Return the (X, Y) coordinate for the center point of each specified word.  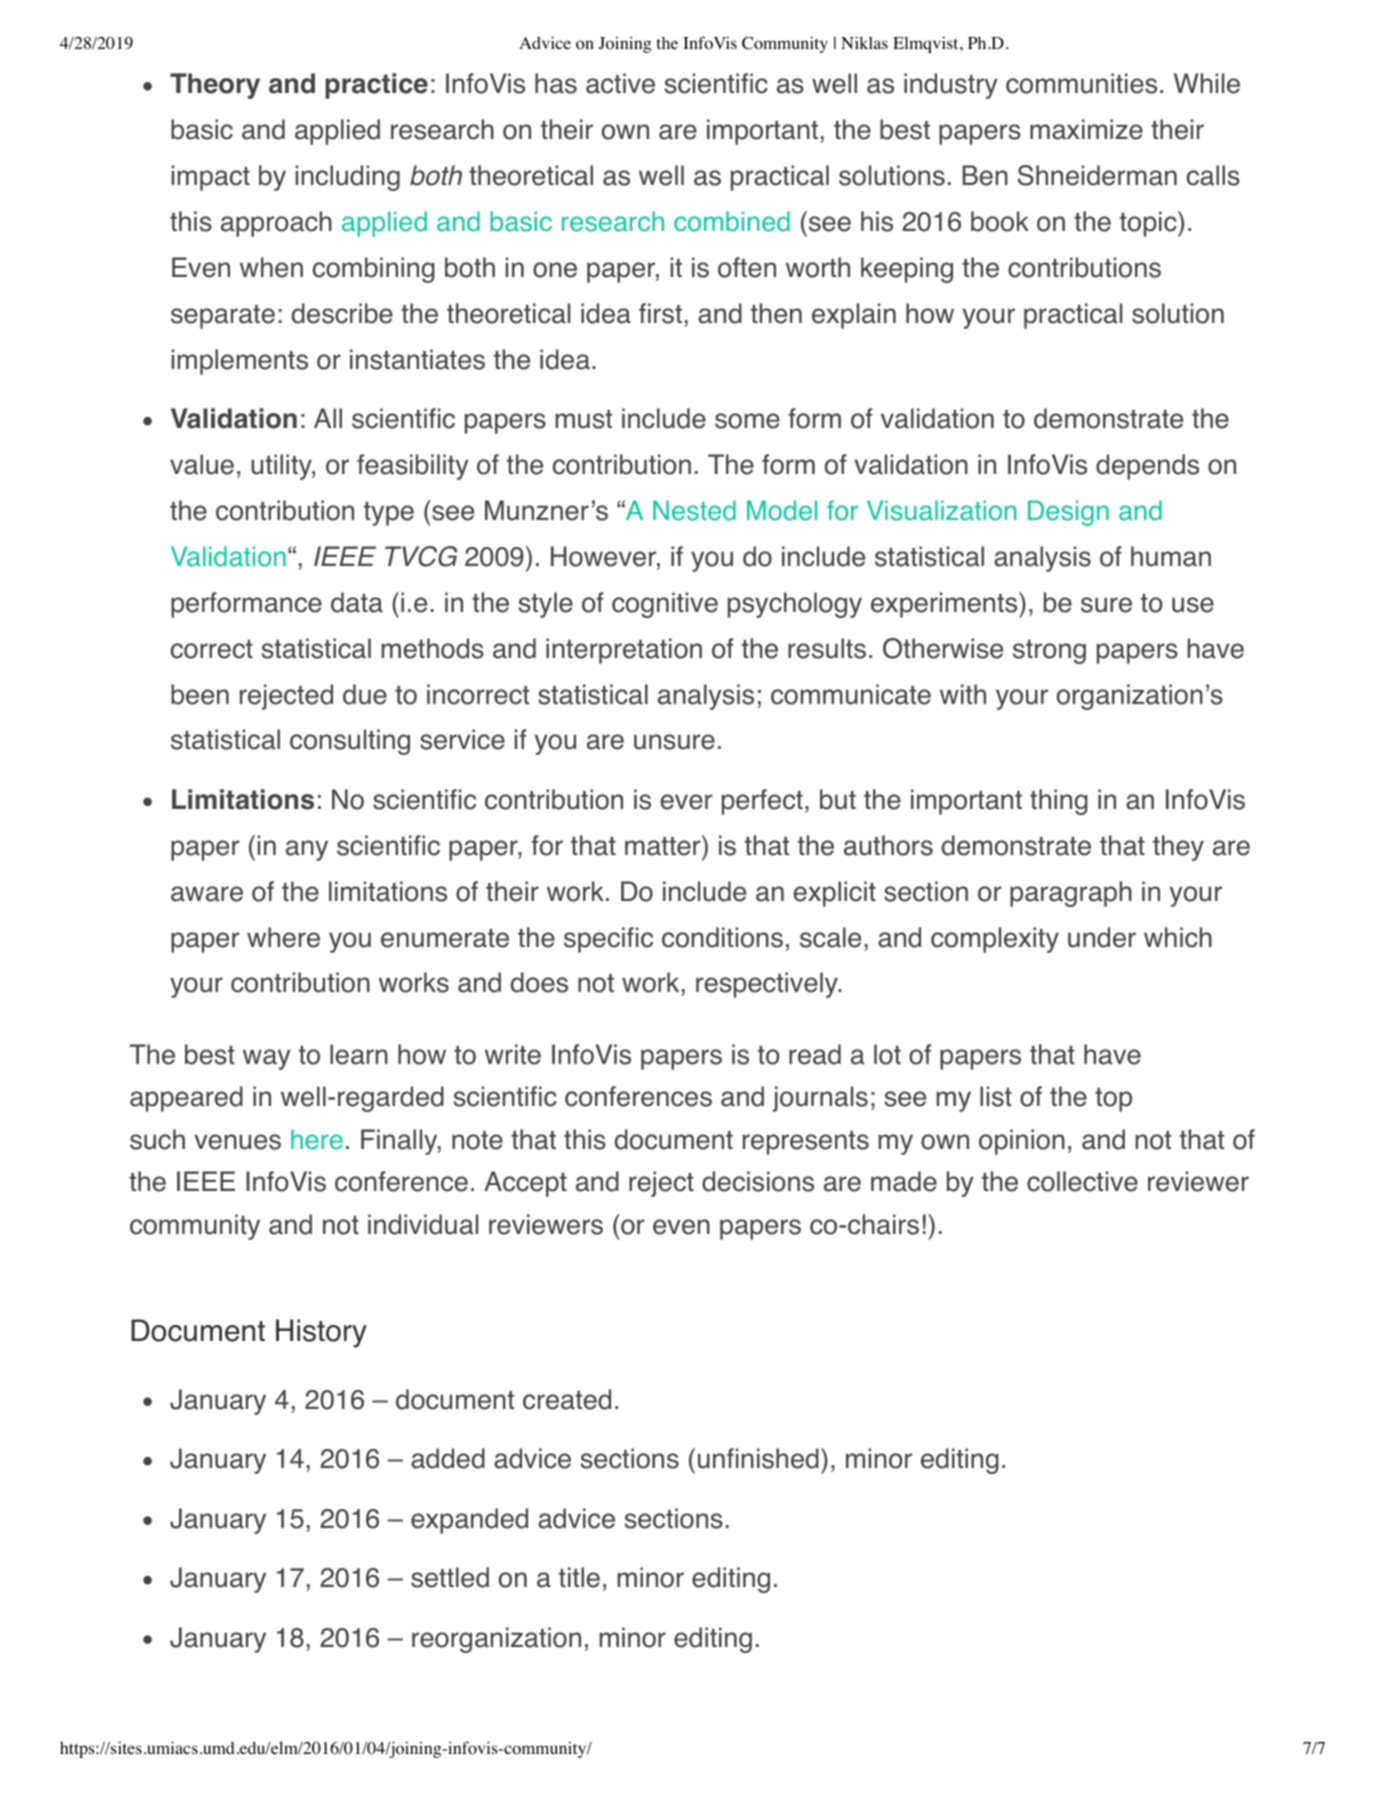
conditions (722, 937)
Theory (215, 86)
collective (1082, 1181)
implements (240, 362)
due (365, 694)
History (321, 1333)
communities (1081, 83)
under (1102, 937)
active (620, 83)
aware (207, 894)
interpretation (624, 651)
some (747, 421)
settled (450, 1577)
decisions (758, 1181)
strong (1049, 652)
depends (1147, 467)
